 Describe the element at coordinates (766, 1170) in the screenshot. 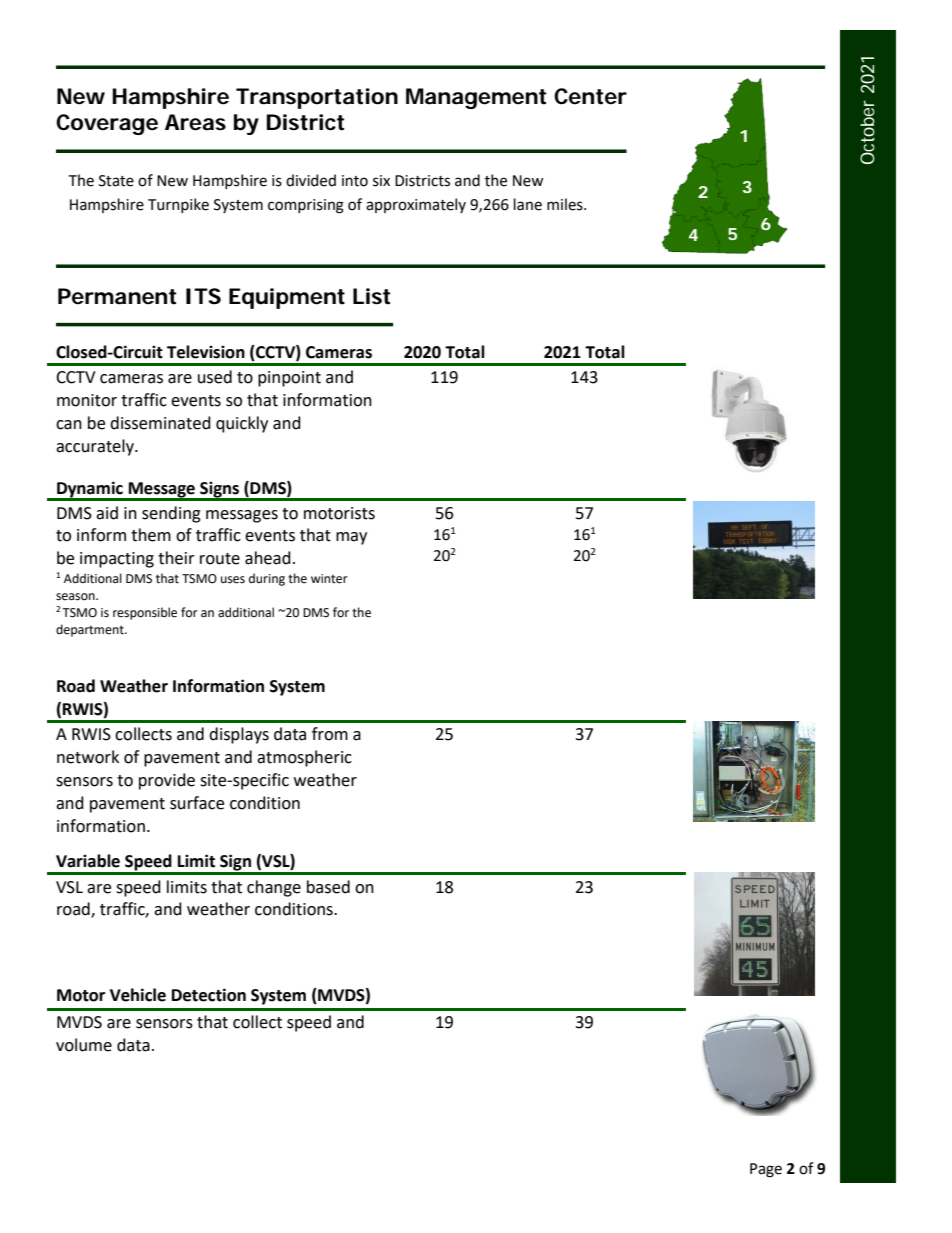

I see `Page` at that location.
